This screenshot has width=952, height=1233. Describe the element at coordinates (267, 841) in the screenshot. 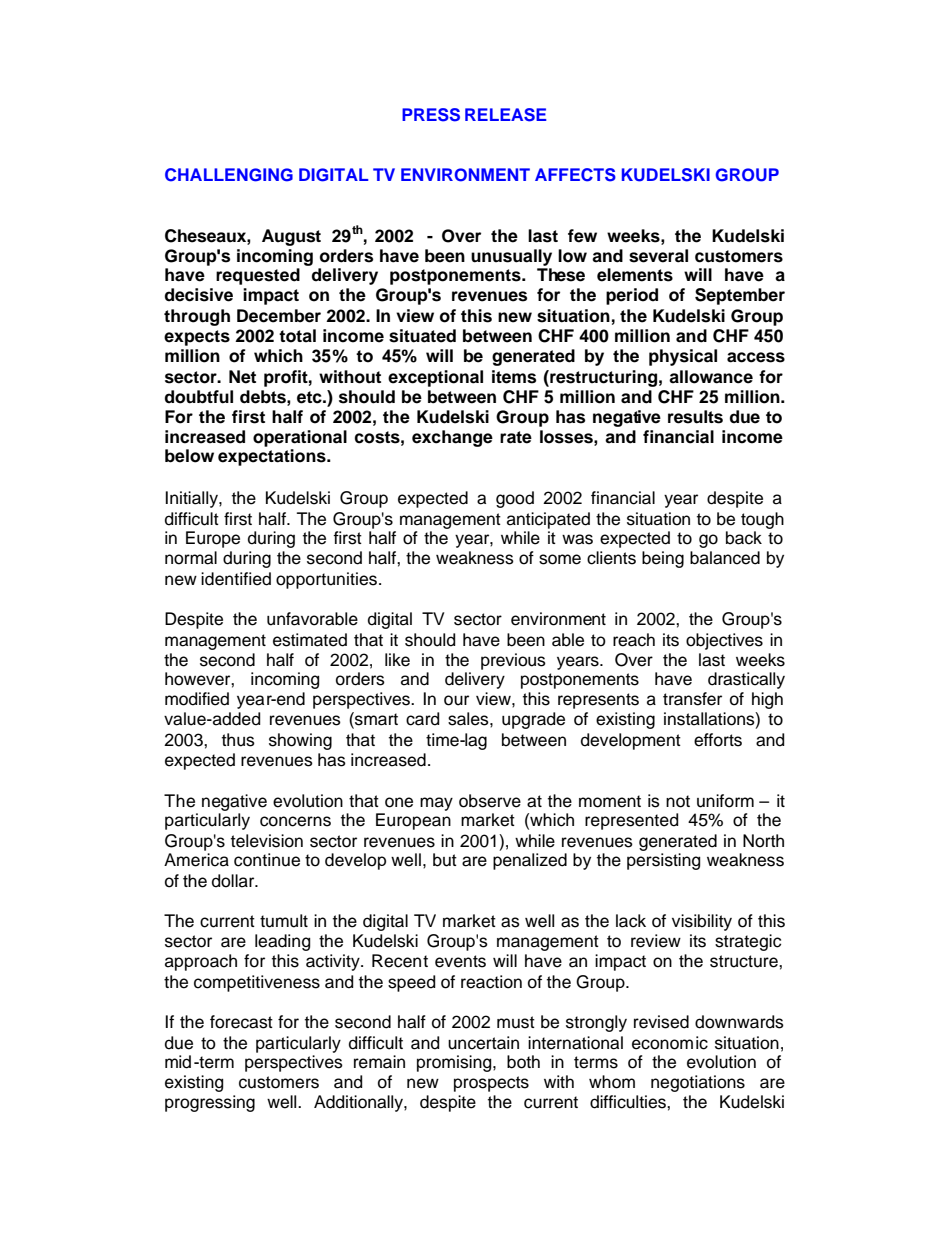

I see `television` at that location.
